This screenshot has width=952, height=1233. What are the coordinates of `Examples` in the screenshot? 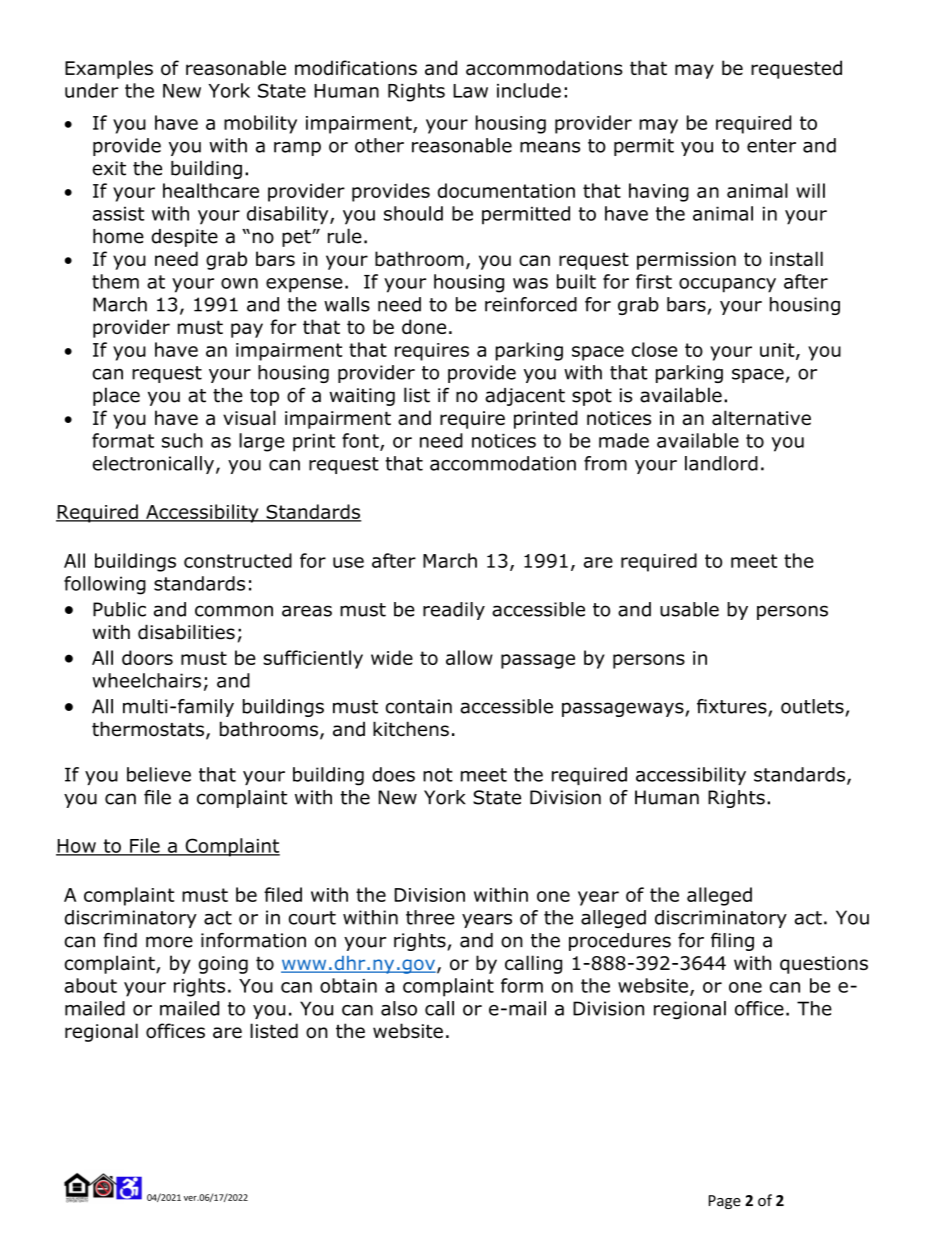 It's located at (109, 69).
